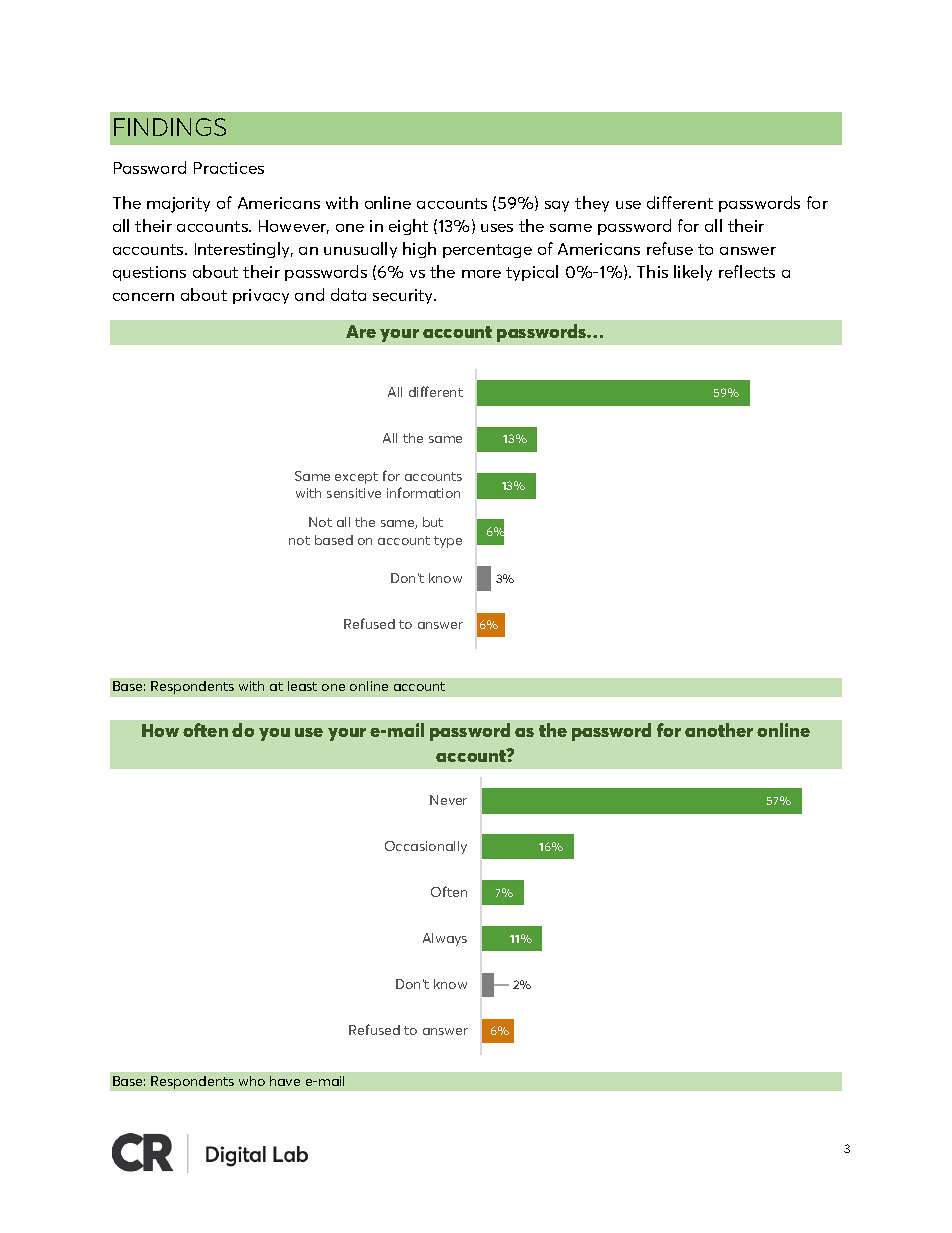 This page has height=1233, width=952. What do you see at coordinates (592, 204) in the page?
I see `they` at bounding box center [592, 204].
